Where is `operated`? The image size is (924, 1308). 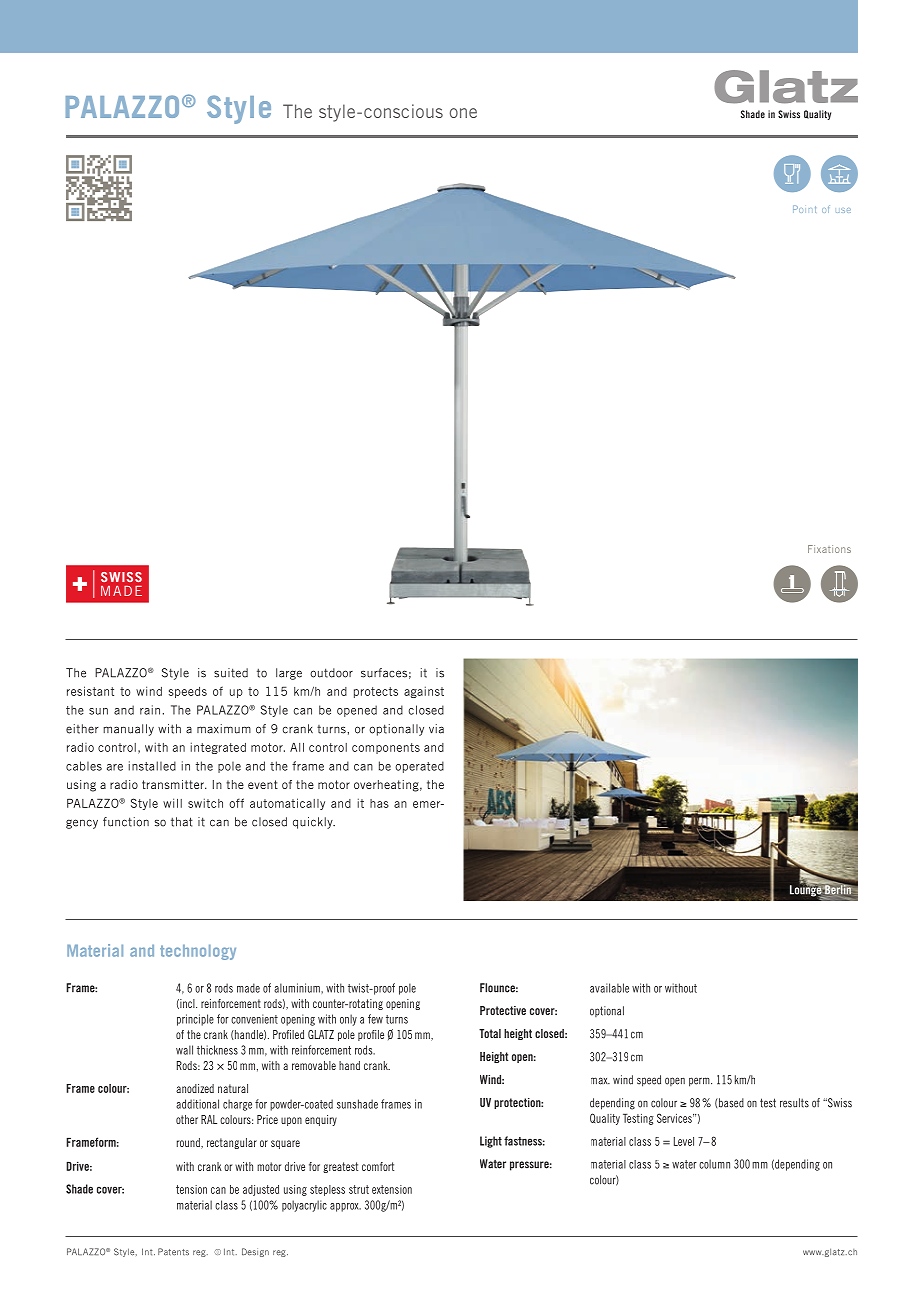
operated is located at coordinates (419, 767).
